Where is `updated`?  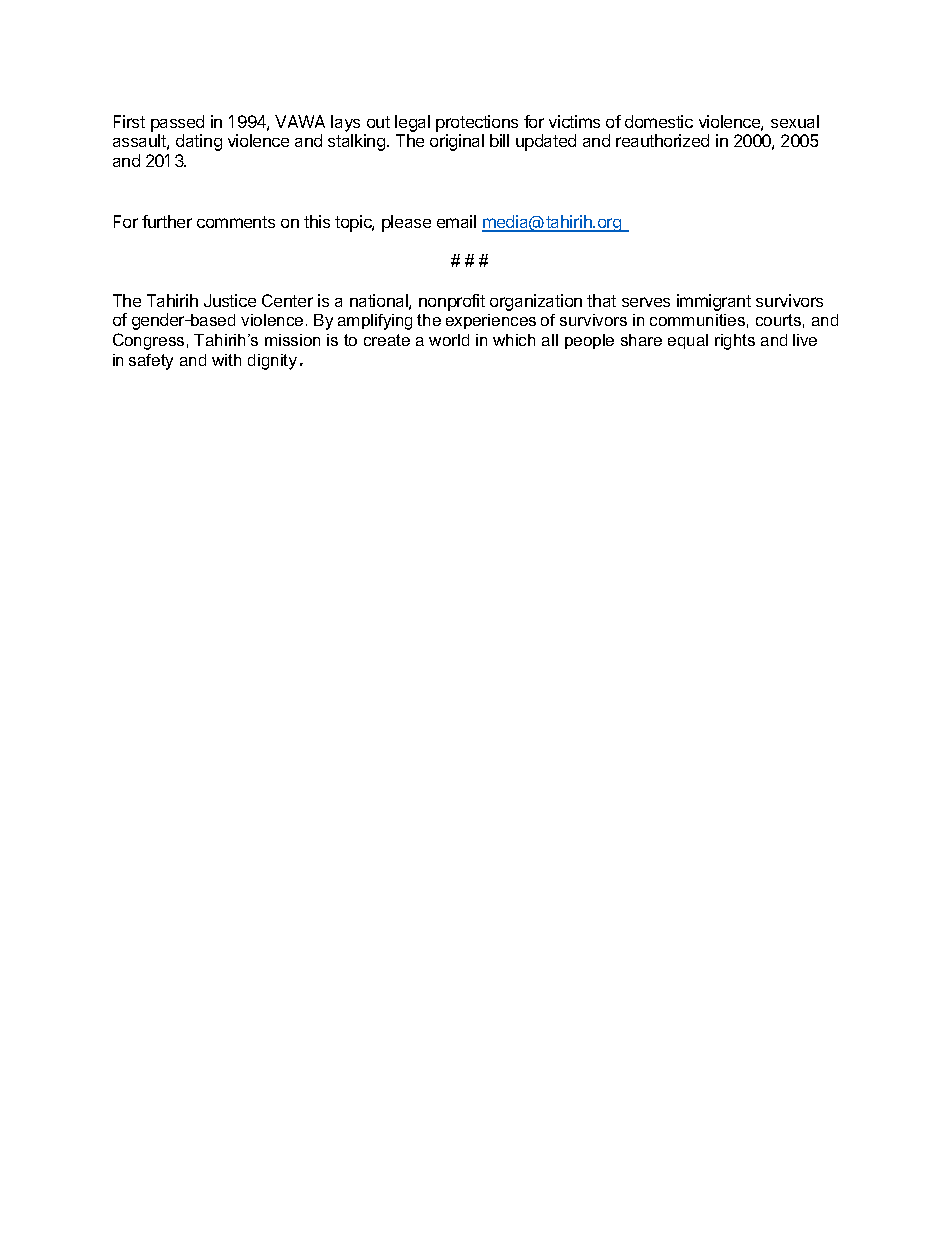
updated is located at coordinates (546, 142).
